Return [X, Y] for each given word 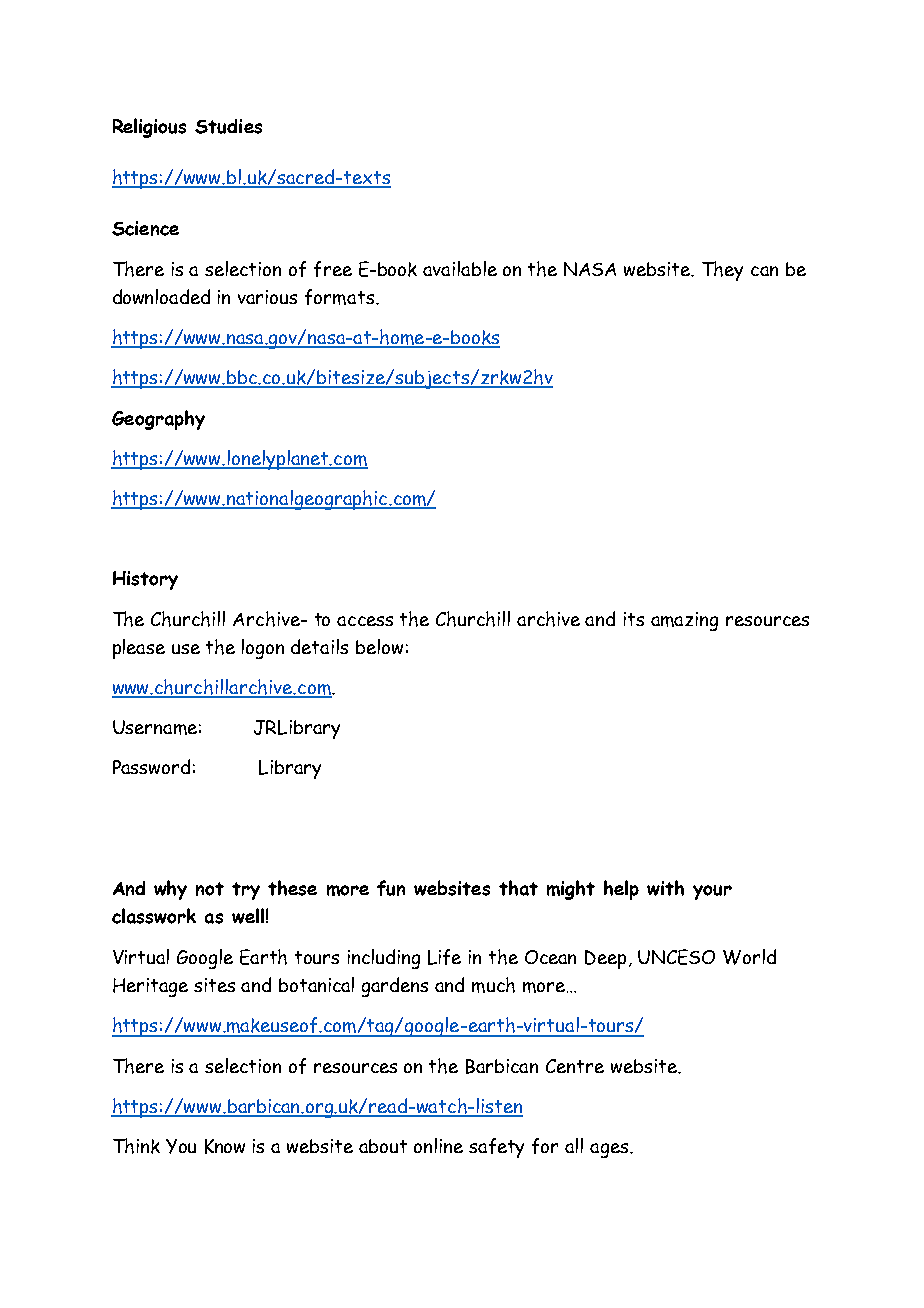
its [634, 619]
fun [391, 888]
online [438, 1145]
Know [225, 1146]
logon [263, 649]
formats [339, 297]
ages [610, 1150]
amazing [684, 621]
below [379, 646]
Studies [228, 126]
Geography [158, 420]
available [460, 268]
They [722, 271]
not [210, 889]
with [665, 888]
